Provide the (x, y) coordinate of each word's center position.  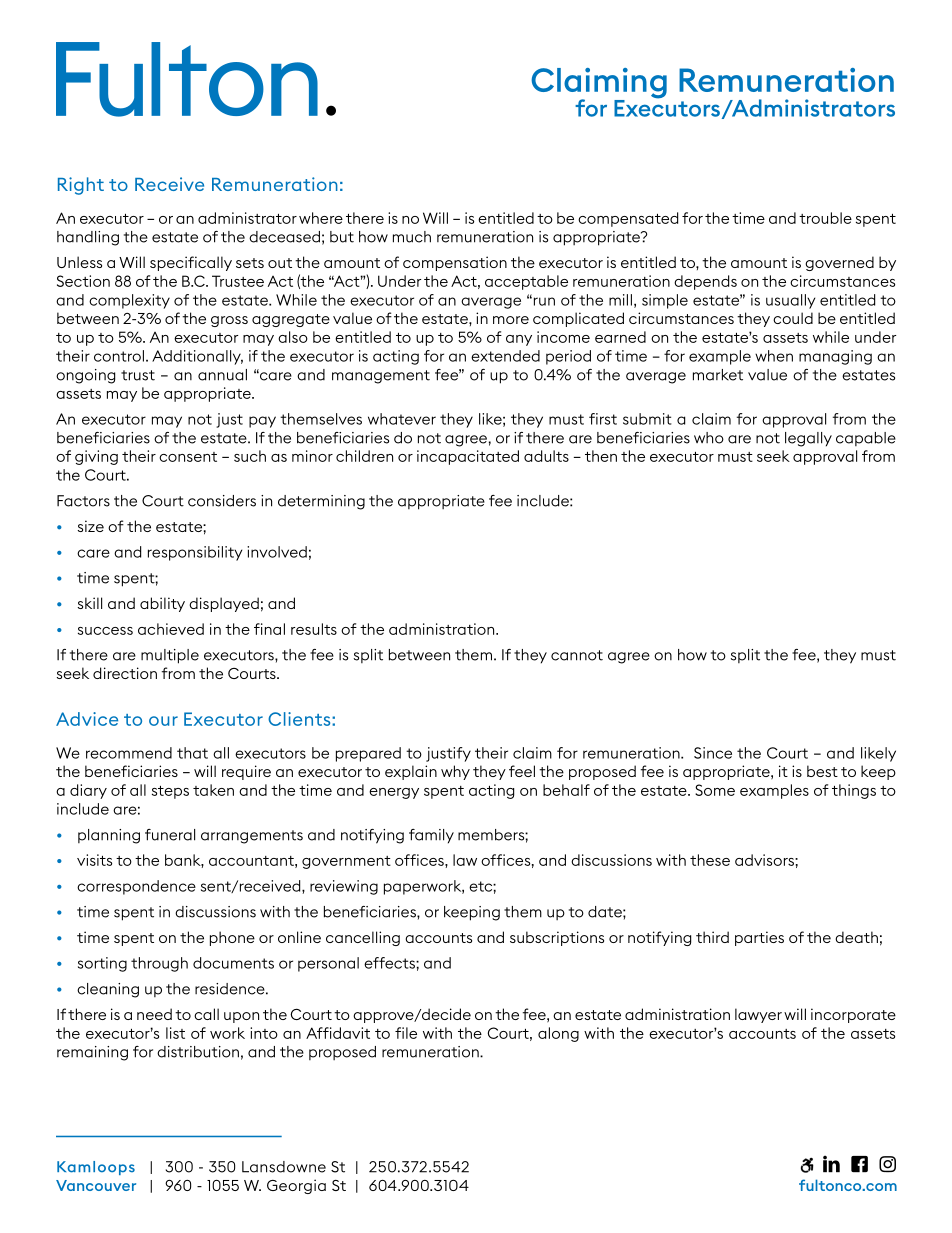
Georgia (296, 1186)
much (412, 237)
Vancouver (96, 1185)
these (710, 860)
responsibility (195, 553)
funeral (170, 835)
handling (88, 238)
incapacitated (468, 457)
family (431, 836)
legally (808, 439)
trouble (825, 218)
